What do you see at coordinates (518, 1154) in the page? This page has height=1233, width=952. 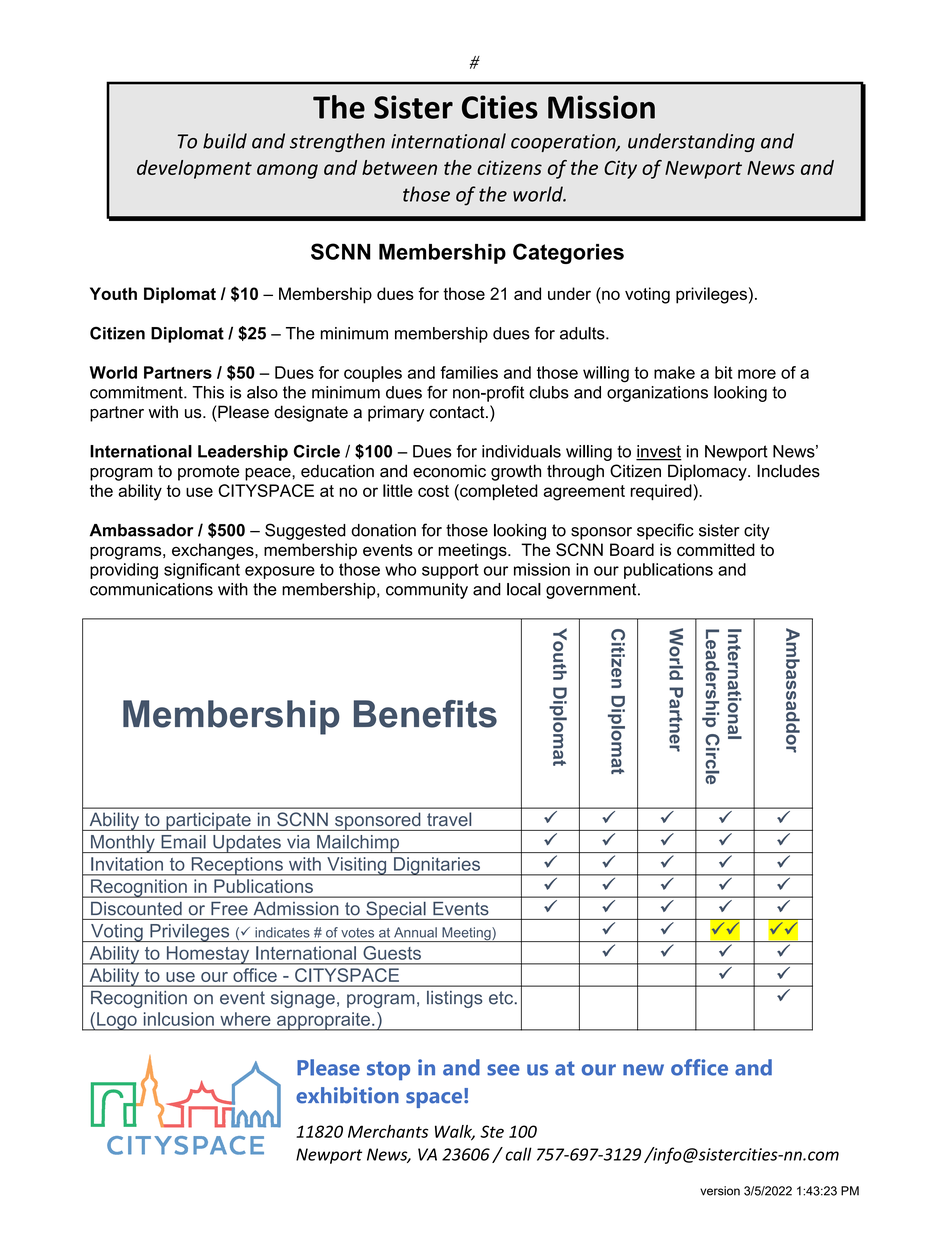 I see `call` at bounding box center [518, 1154].
